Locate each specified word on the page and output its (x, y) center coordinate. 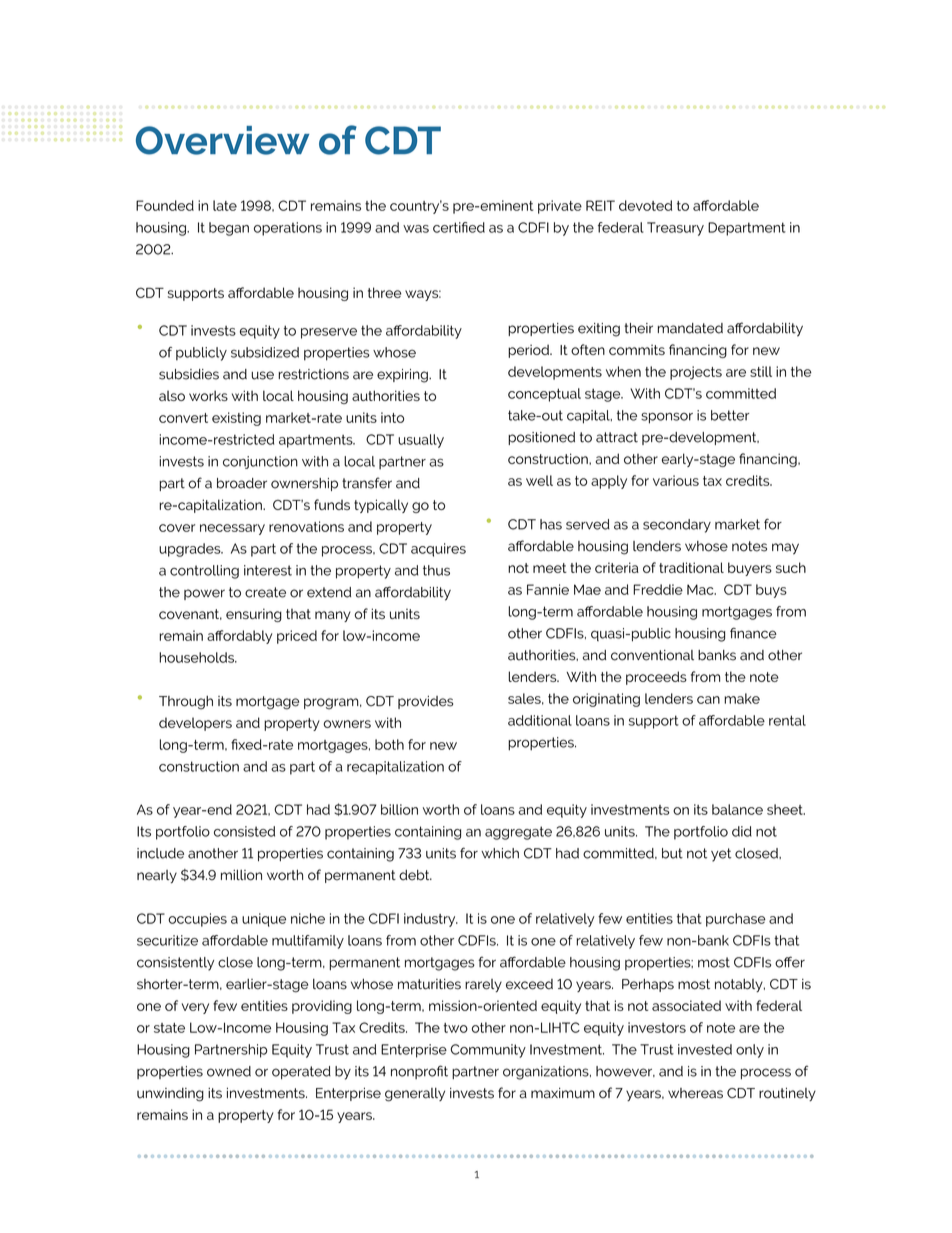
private (560, 207)
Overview (223, 140)
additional (540, 720)
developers (195, 724)
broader (242, 483)
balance (737, 809)
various (676, 480)
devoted (645, 205)
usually (421, 441)
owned (229, 1071)
